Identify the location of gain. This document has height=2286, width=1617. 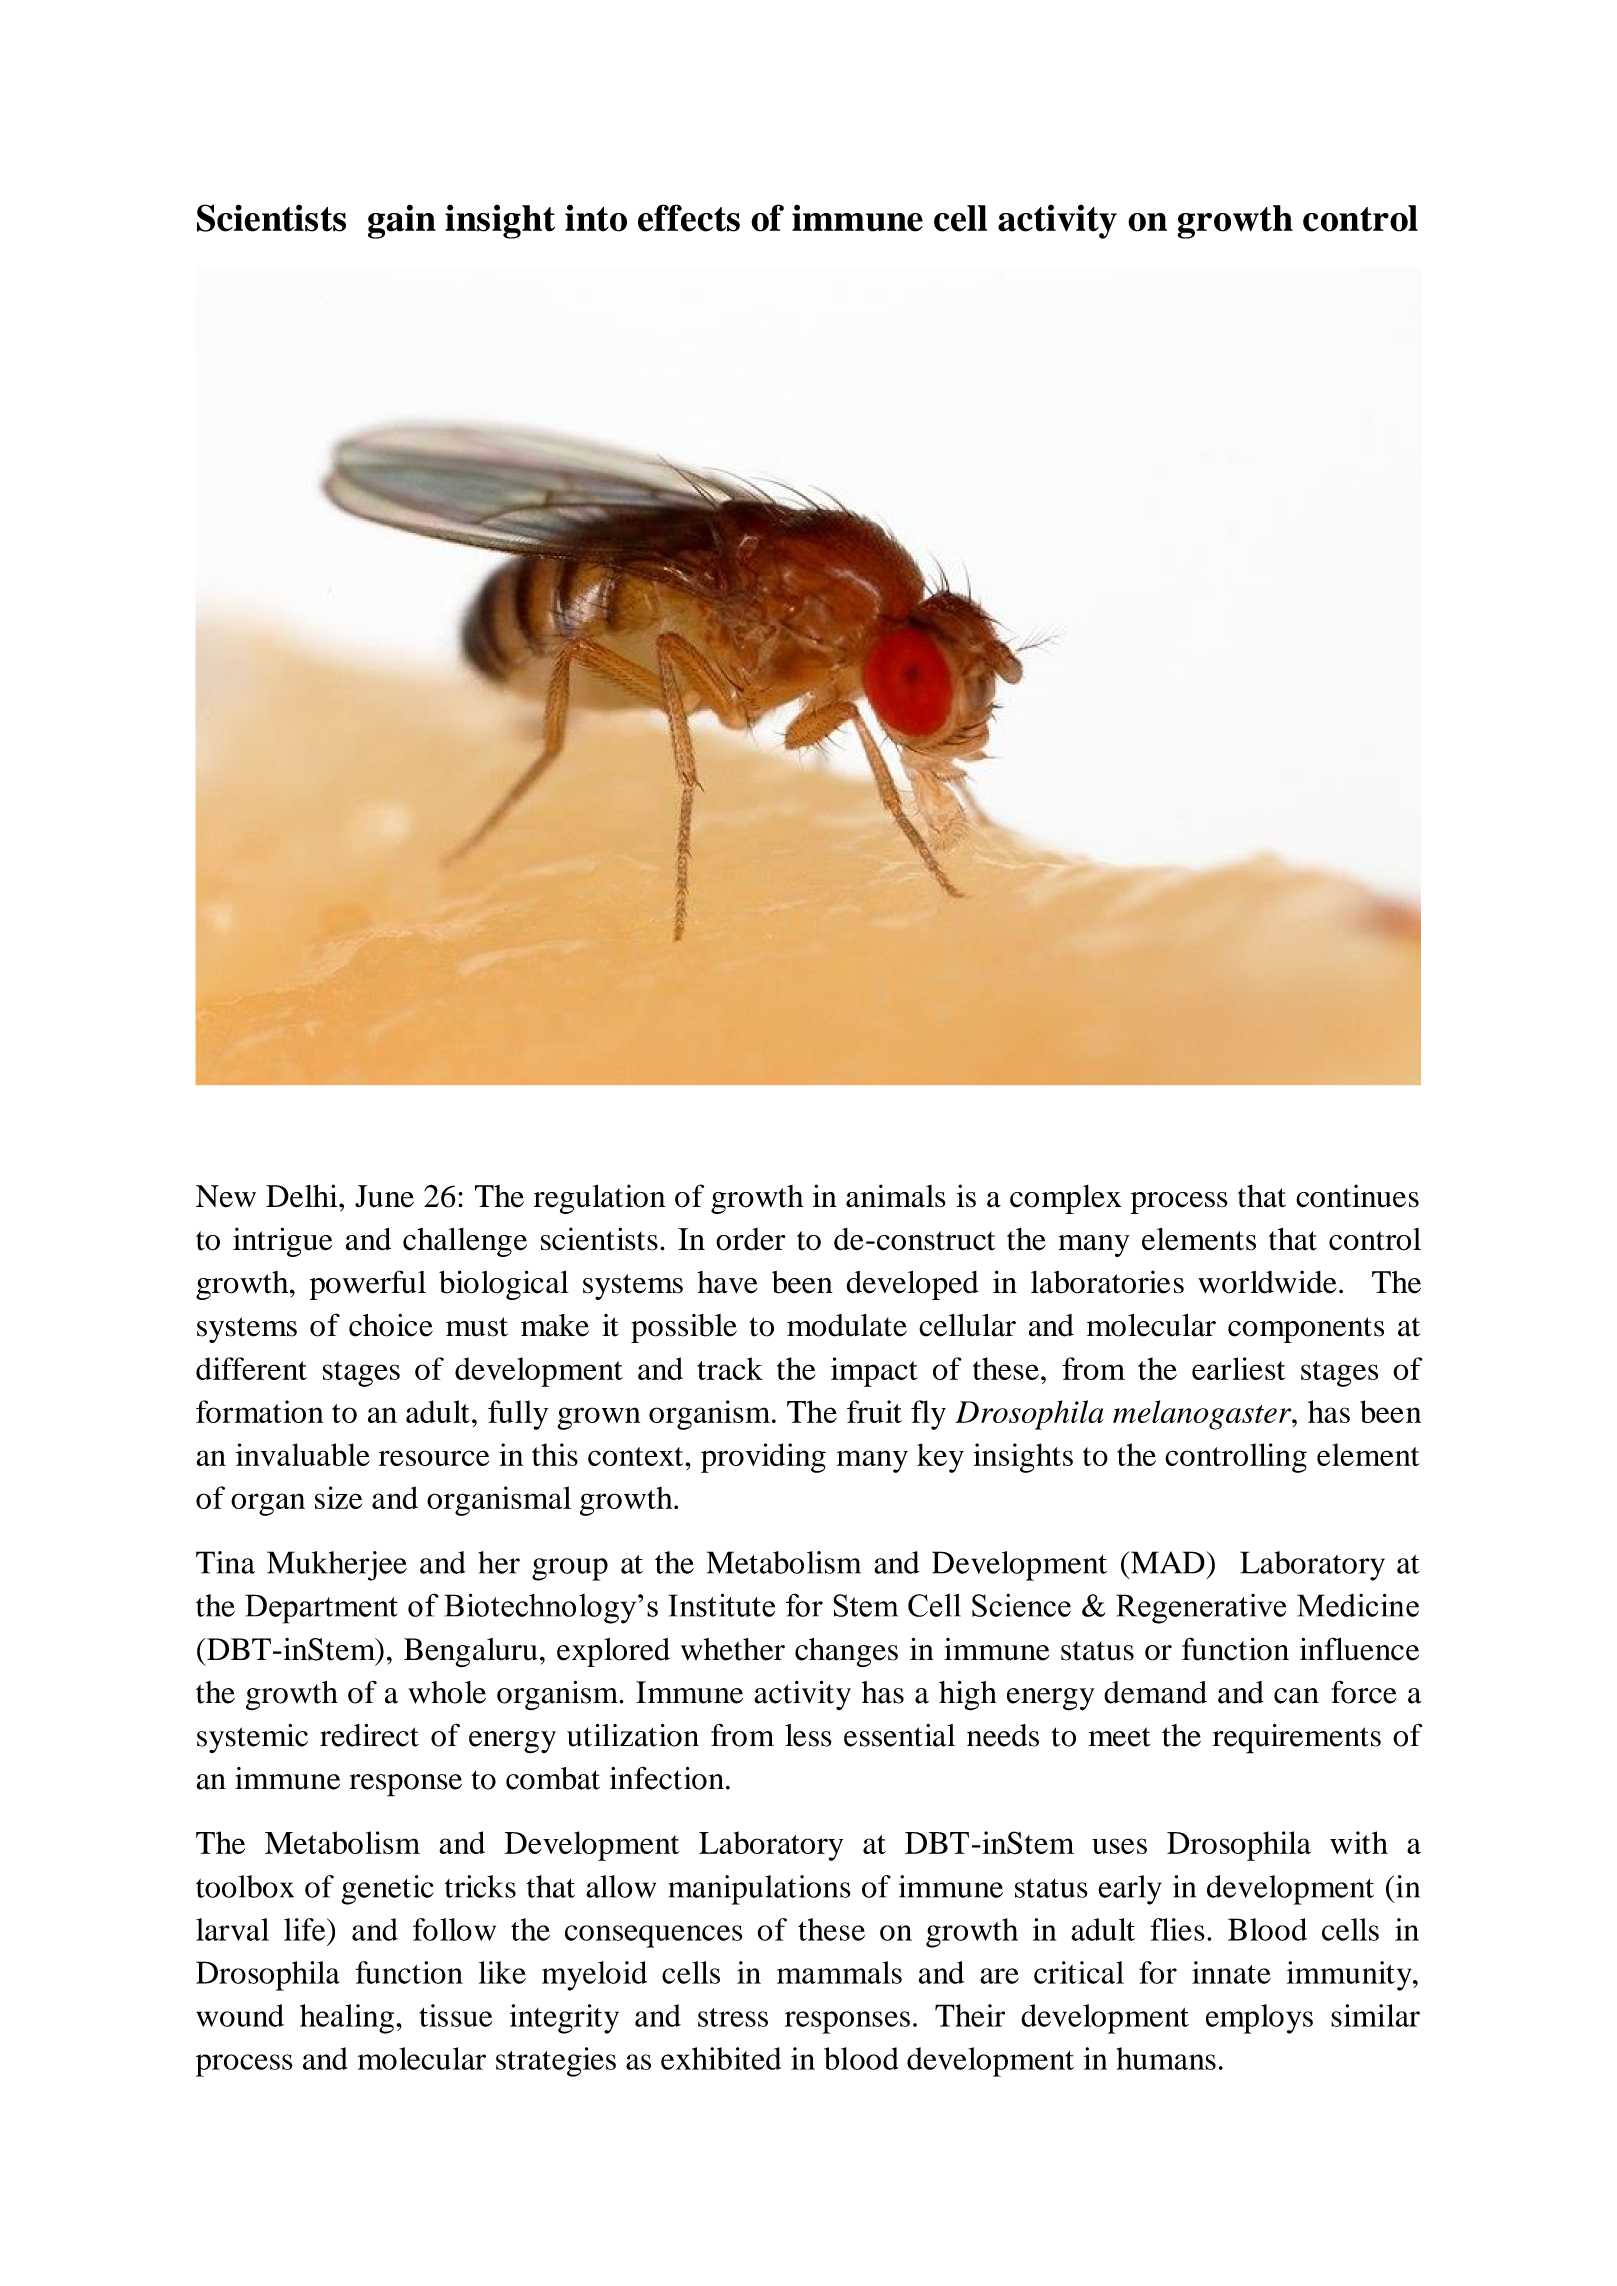
(402, 221).
